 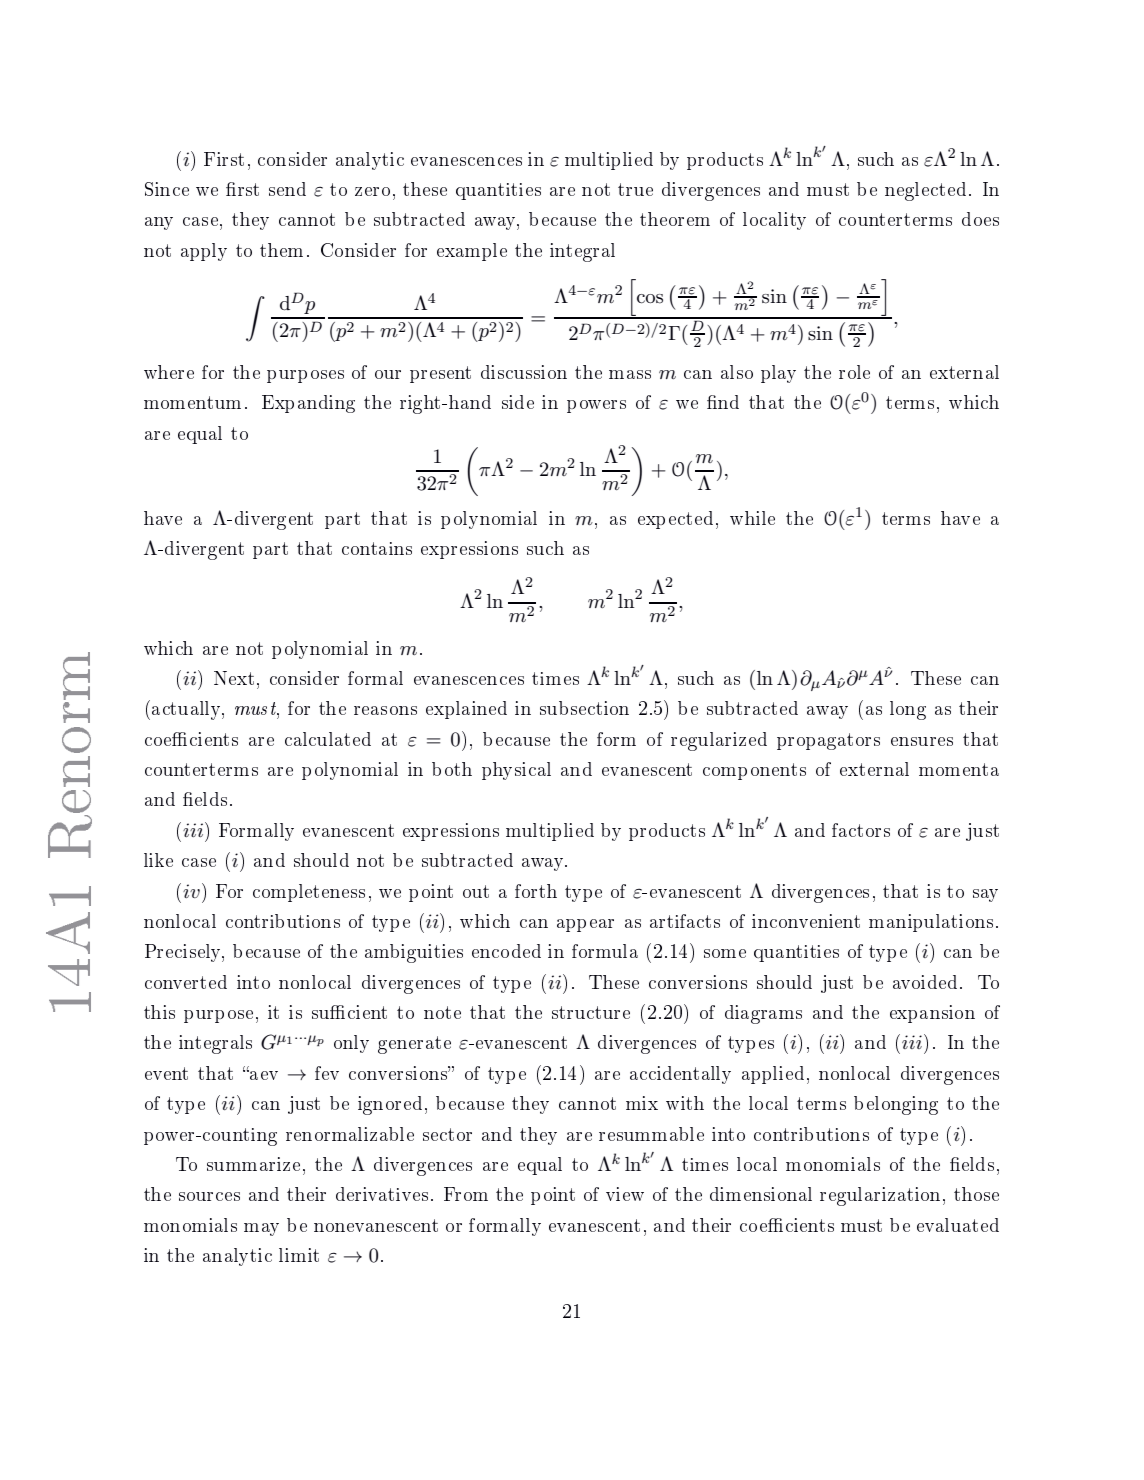 I want to click on neglected, so click(x=925, y=191).
